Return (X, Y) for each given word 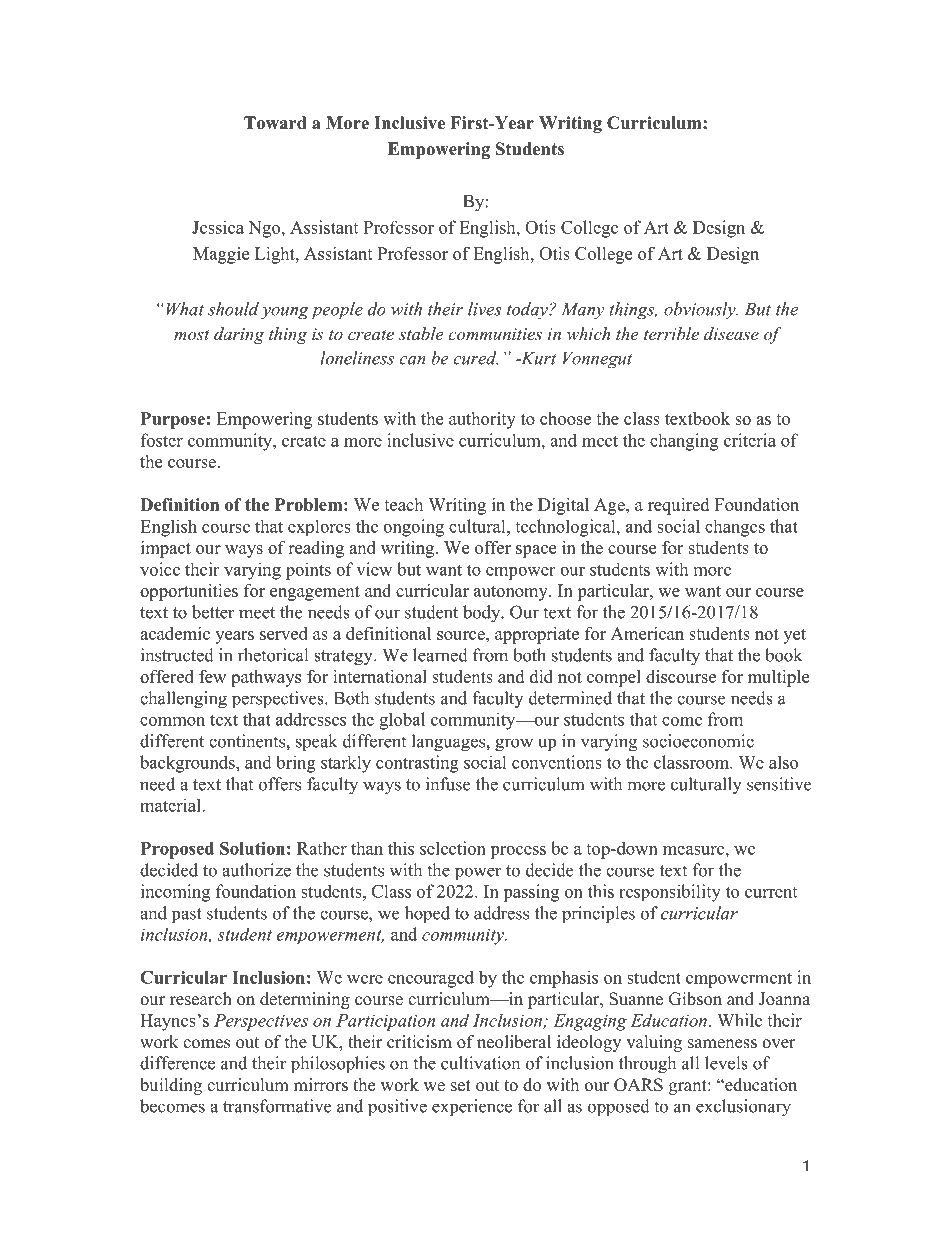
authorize (256, 870)
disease (731, 333)
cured (476, 358)
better (213, 612)
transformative (277, 1106)
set (461, 1086)
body (483, 614)
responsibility (670, 893)
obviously (701, 310)
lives (484, 309)
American (647, 633)
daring (239, 335)
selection (453, 848)
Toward (275, 123)
